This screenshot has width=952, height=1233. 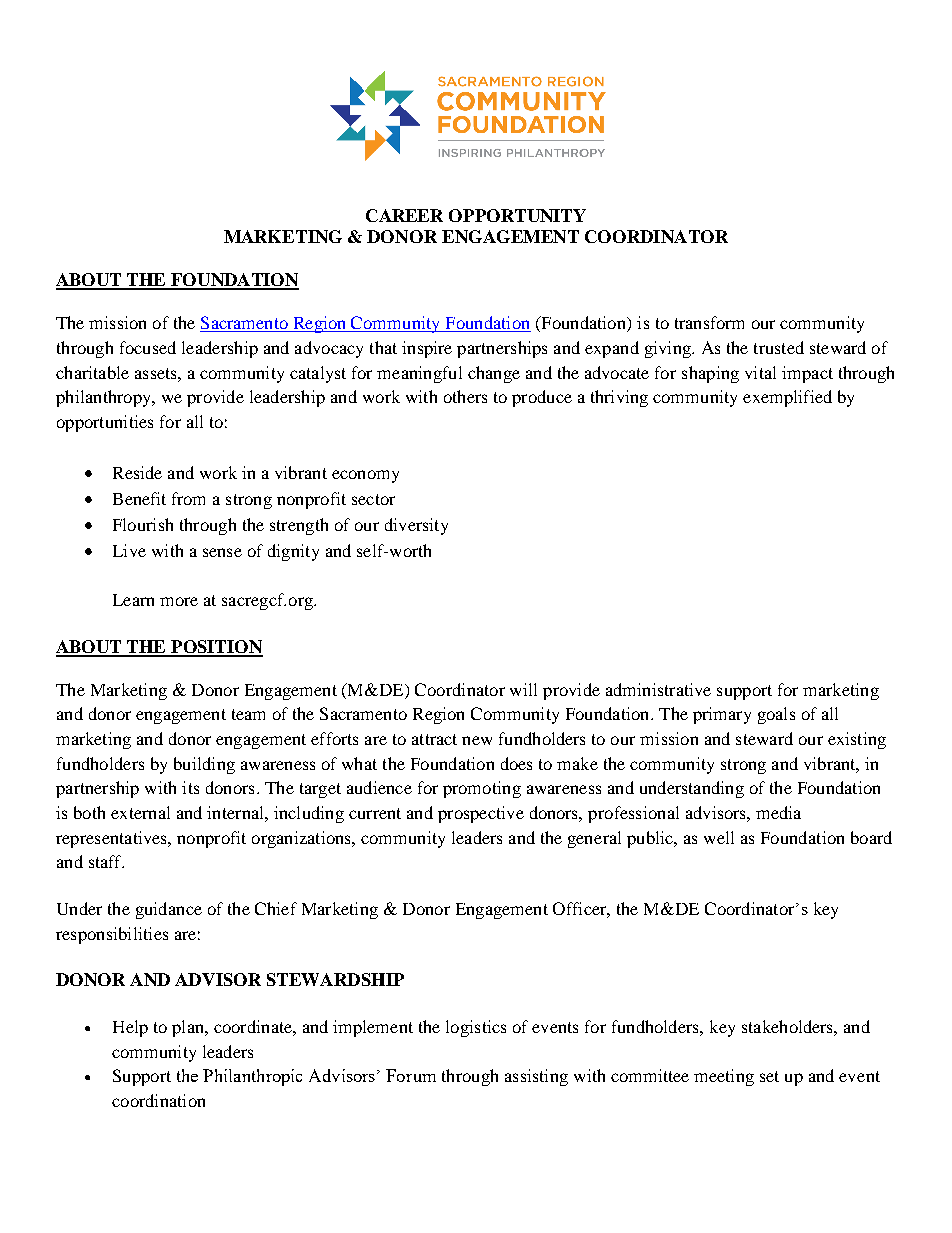 I want to click on prospective, so click(x=481, y=814).
